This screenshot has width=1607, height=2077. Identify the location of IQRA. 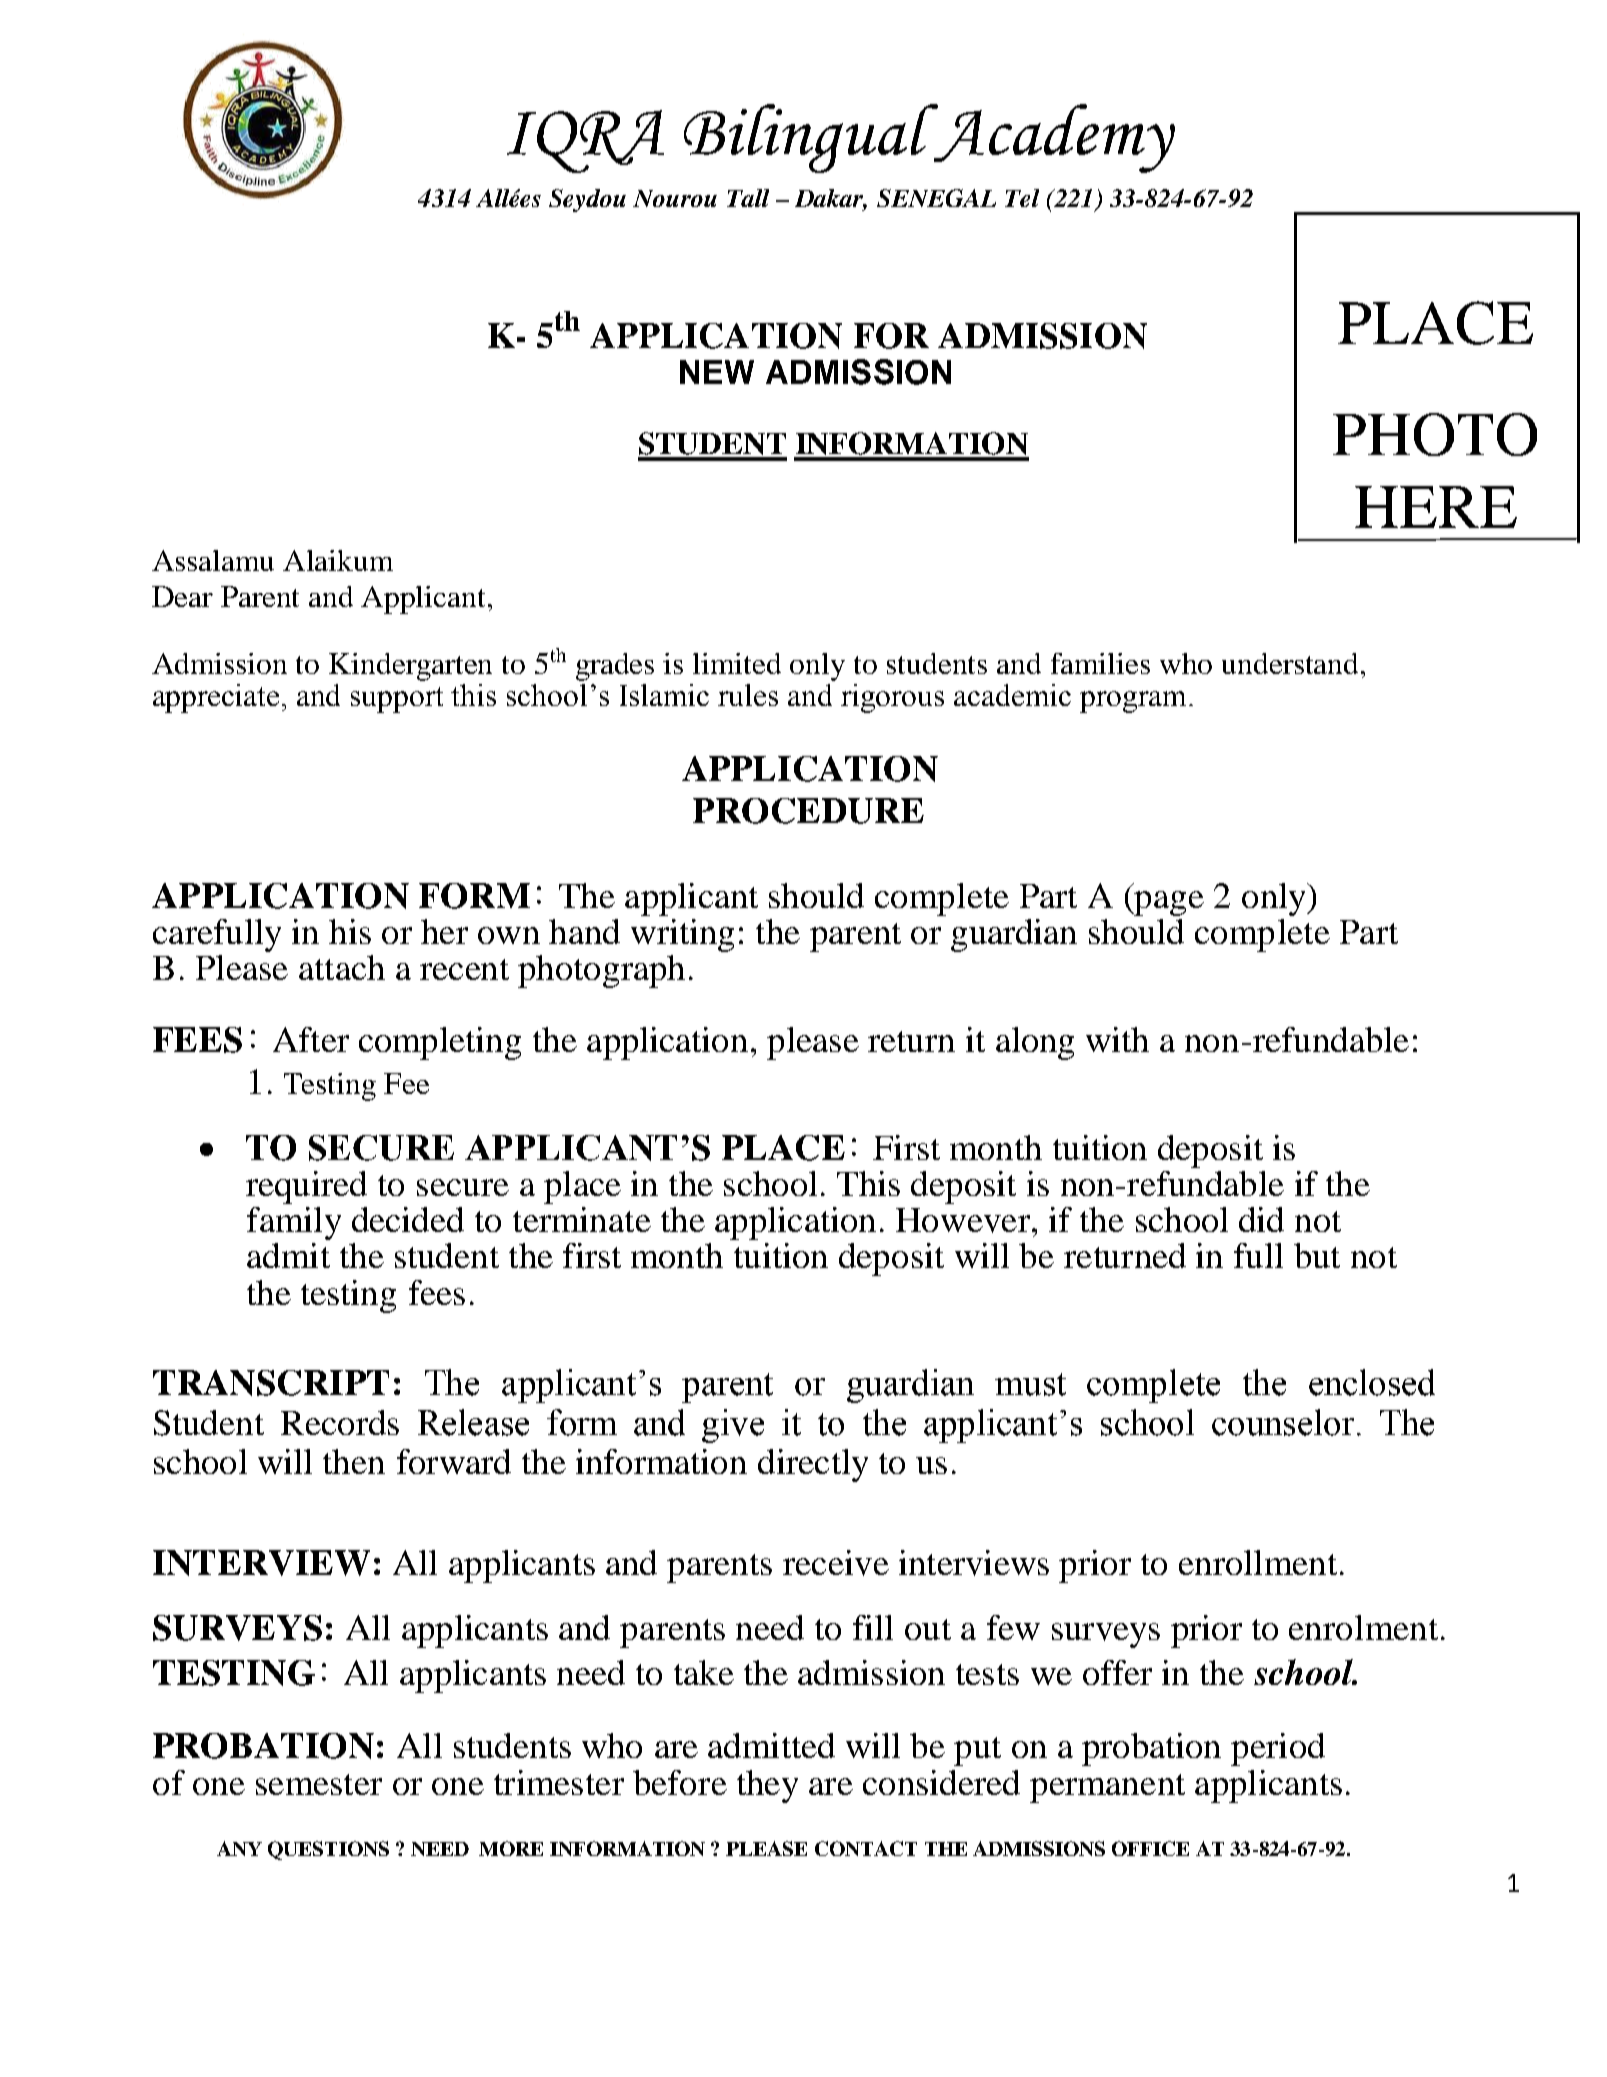
(585, 141).
